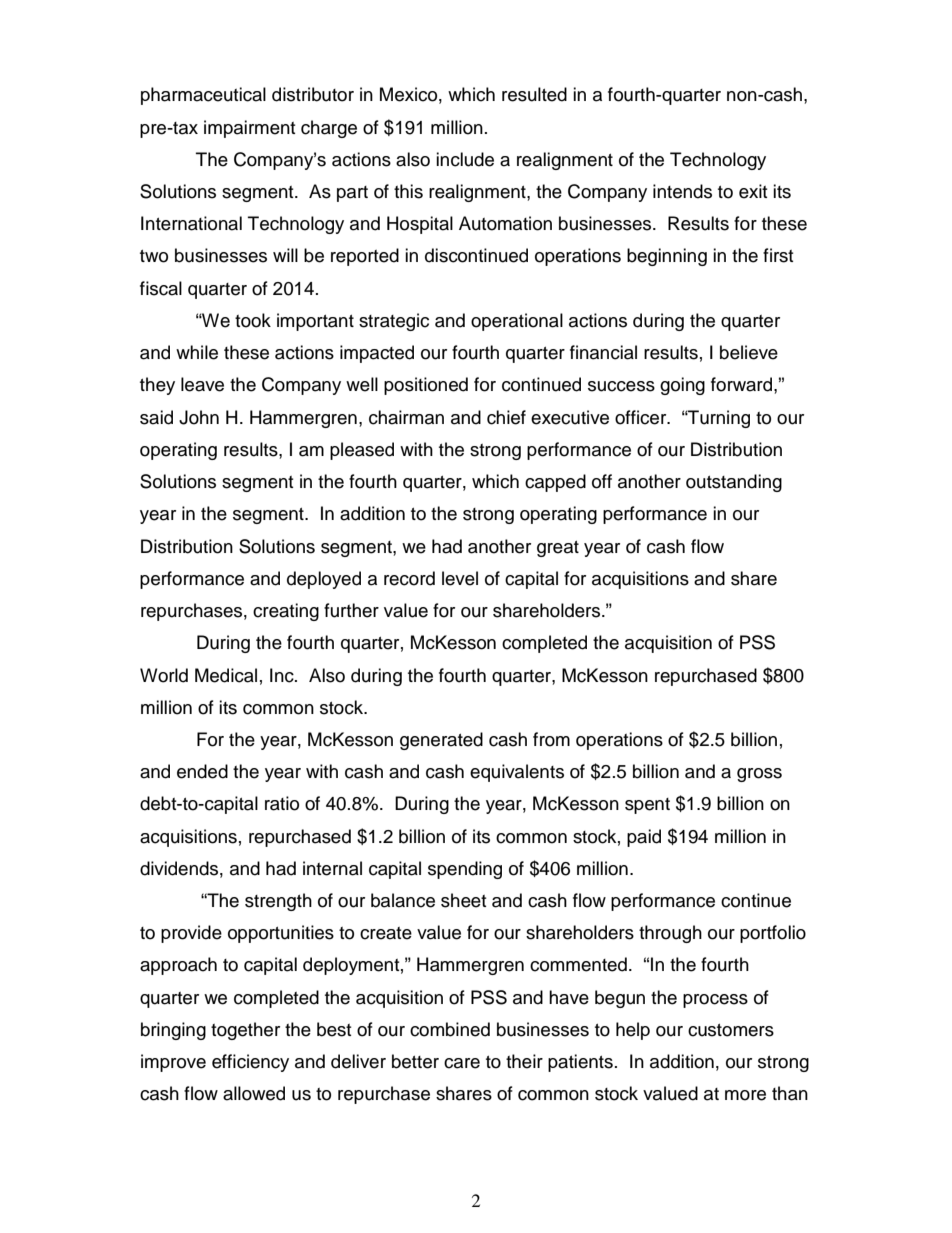 The image size is (952, 1233). What do you see at coordinates (734, 483) in the image?
I see `outstanding` at bounding box center [734, 483].
